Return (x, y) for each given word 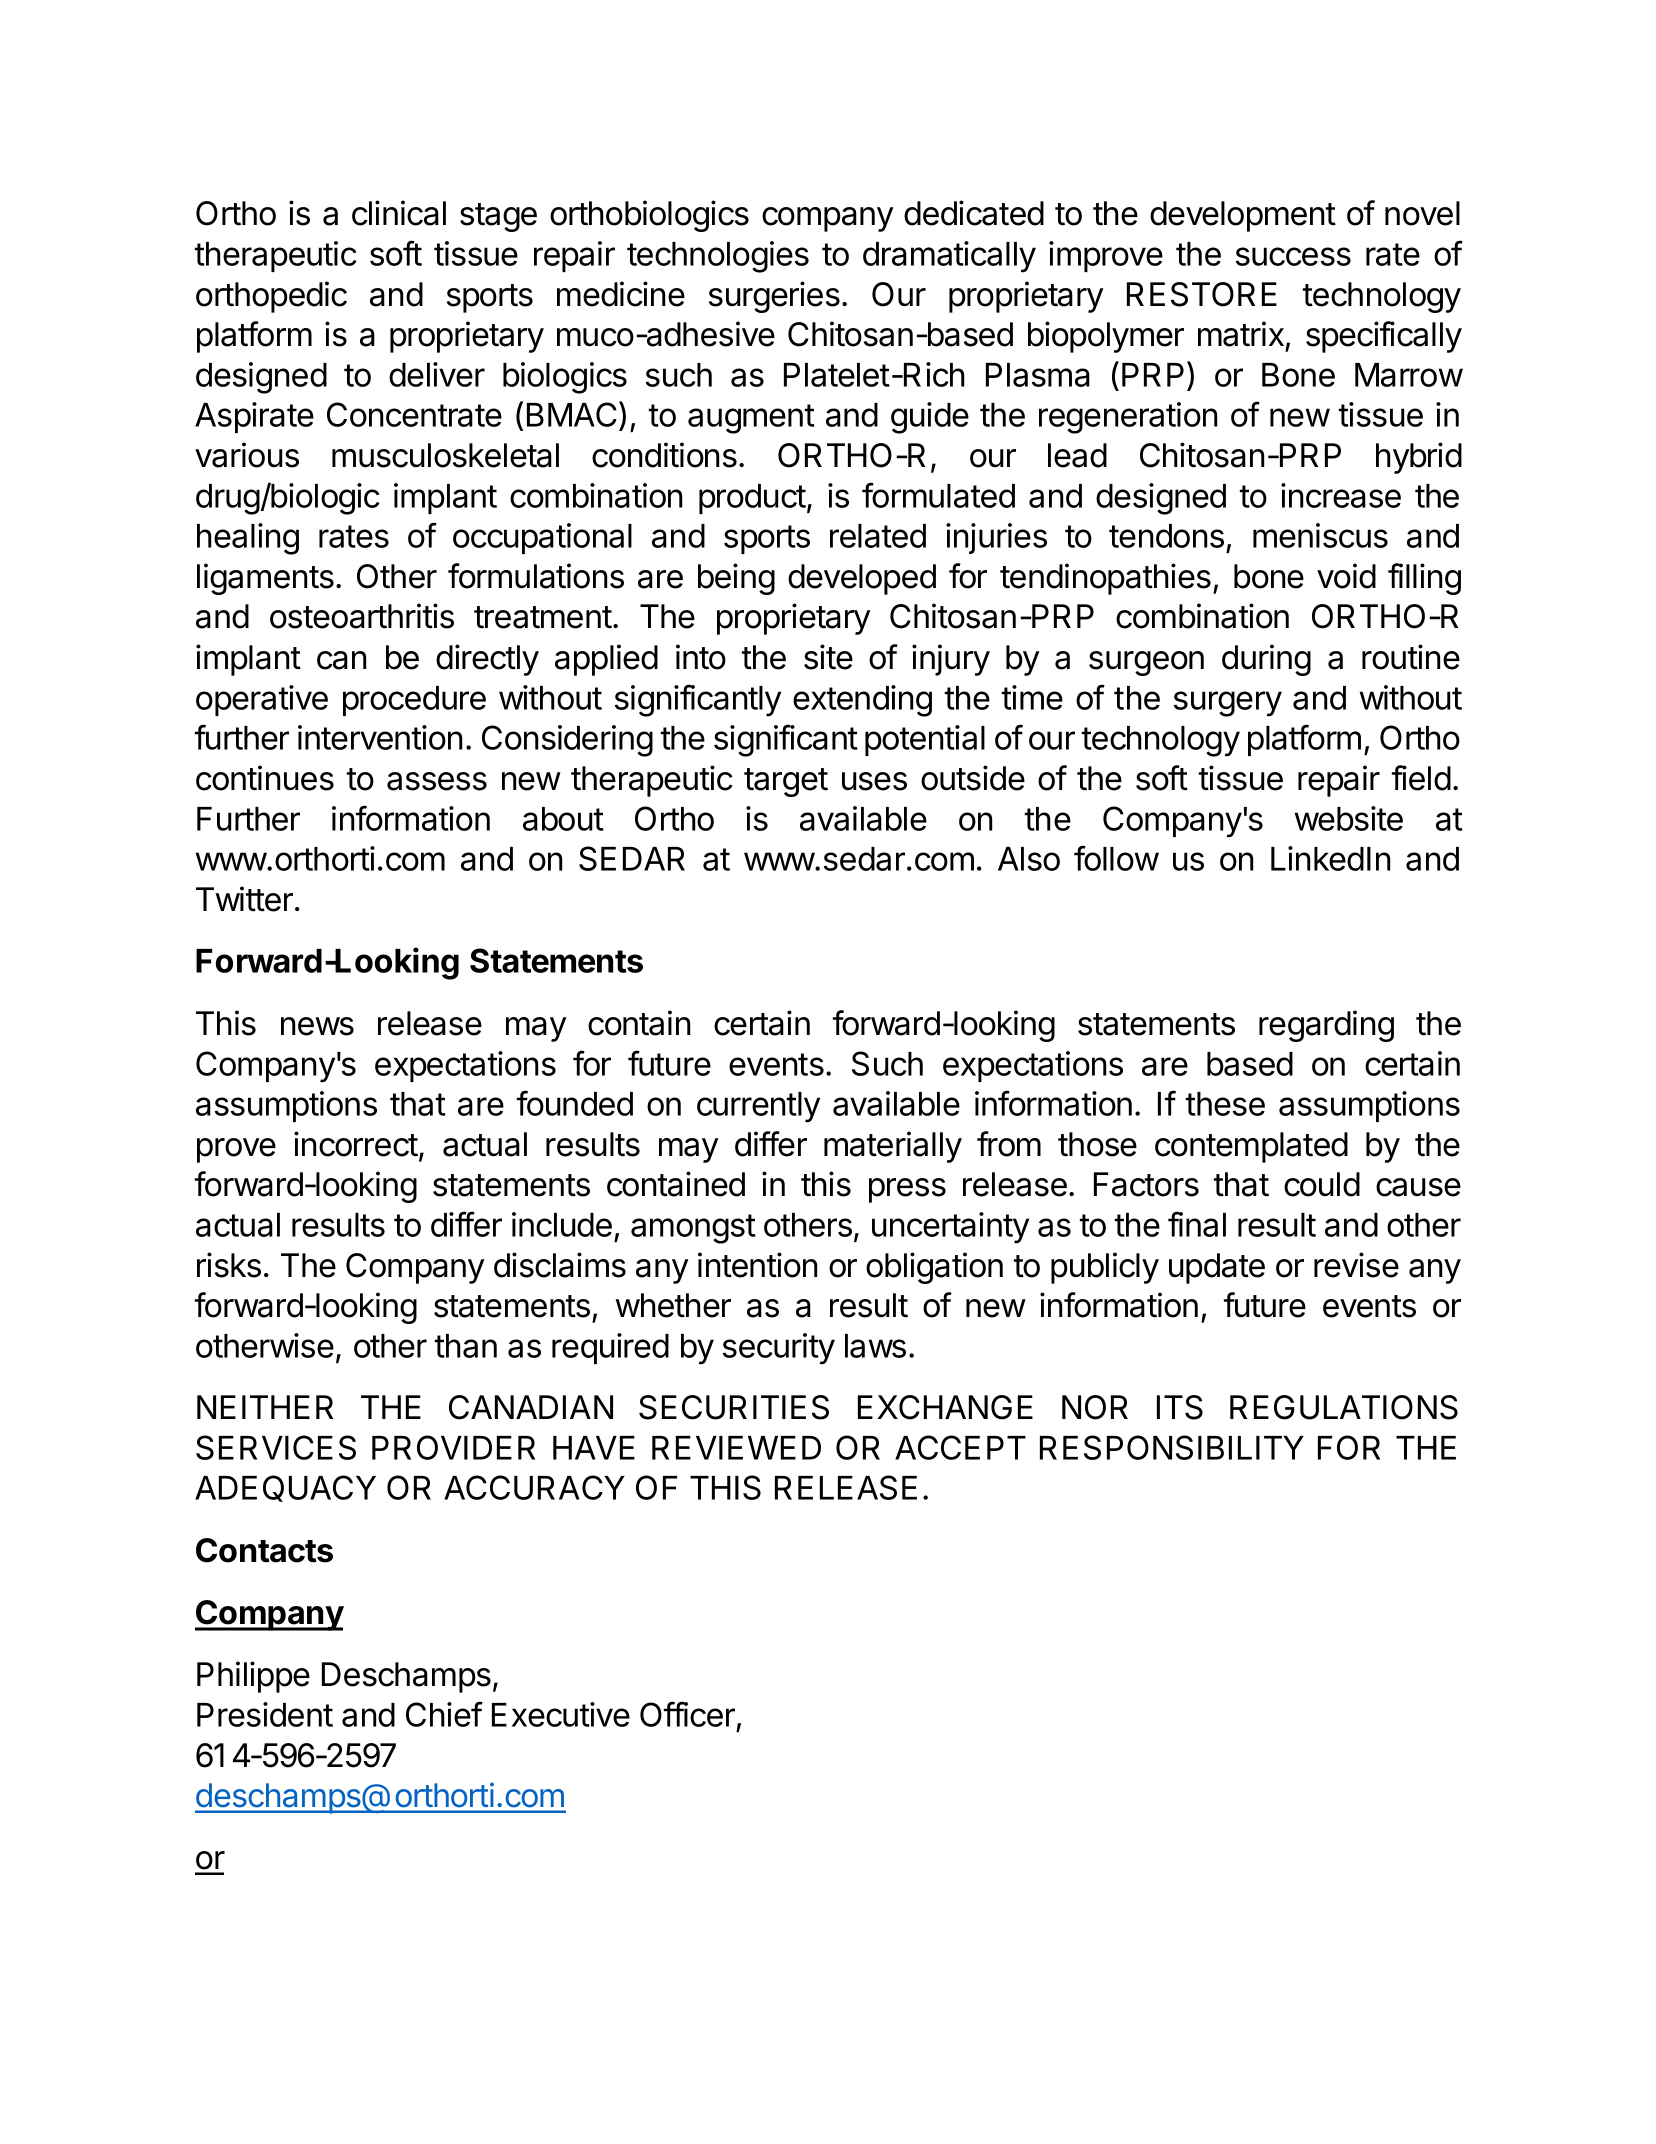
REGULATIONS (1344, 1407)
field (1421, 778)
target (786, 782)
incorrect (356, 1144)
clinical (399, 213)
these (1225, 1104)
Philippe (253, 1677)
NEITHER (265, 1407)
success (1293, 256)
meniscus (1320, 535)
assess (437, 781)
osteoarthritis (362, 616)
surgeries (774, 297)
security (779, 1349)
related (878, 536)
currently (758, 1107)
